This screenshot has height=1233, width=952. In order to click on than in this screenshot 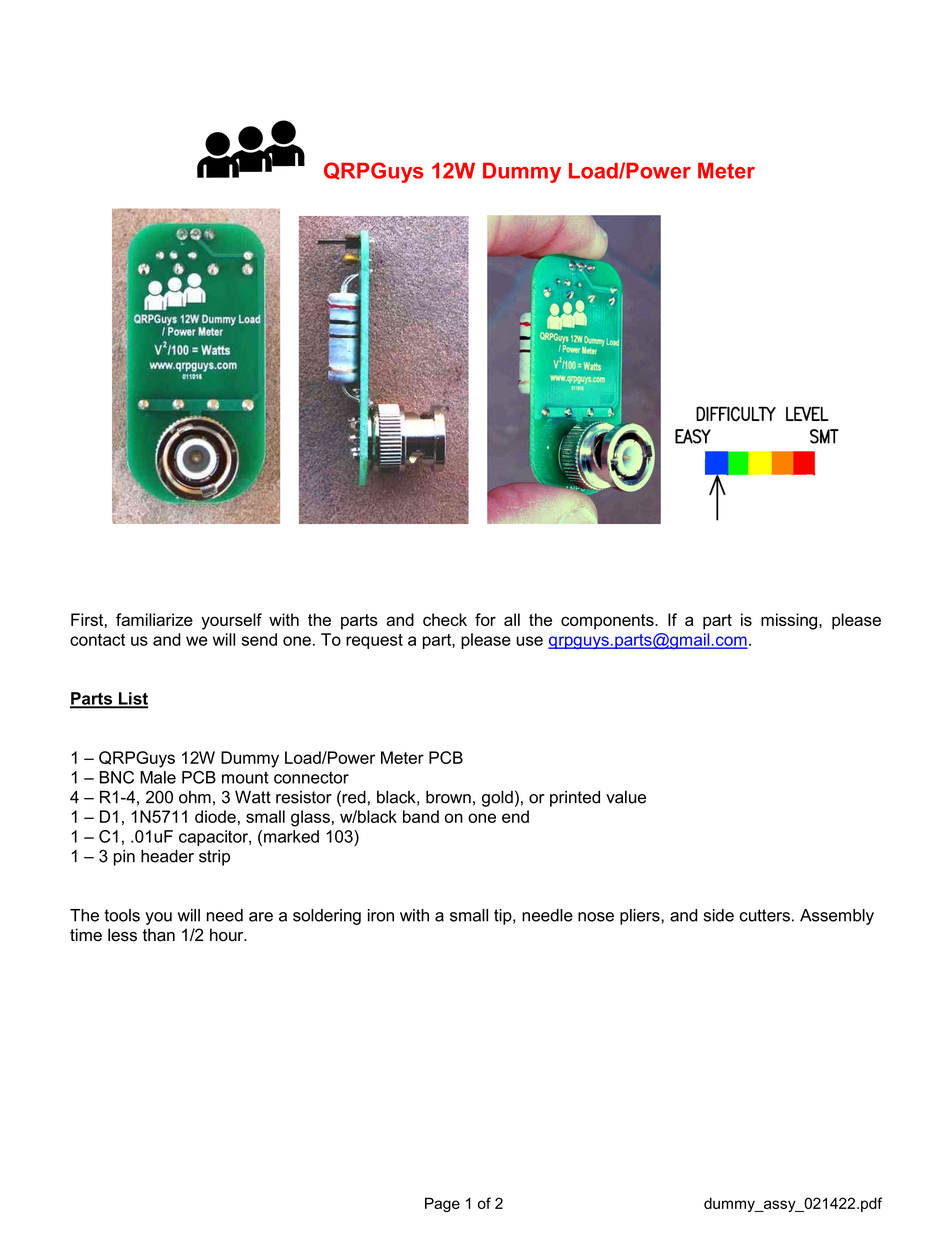, I will do `click(158, 935)`.
